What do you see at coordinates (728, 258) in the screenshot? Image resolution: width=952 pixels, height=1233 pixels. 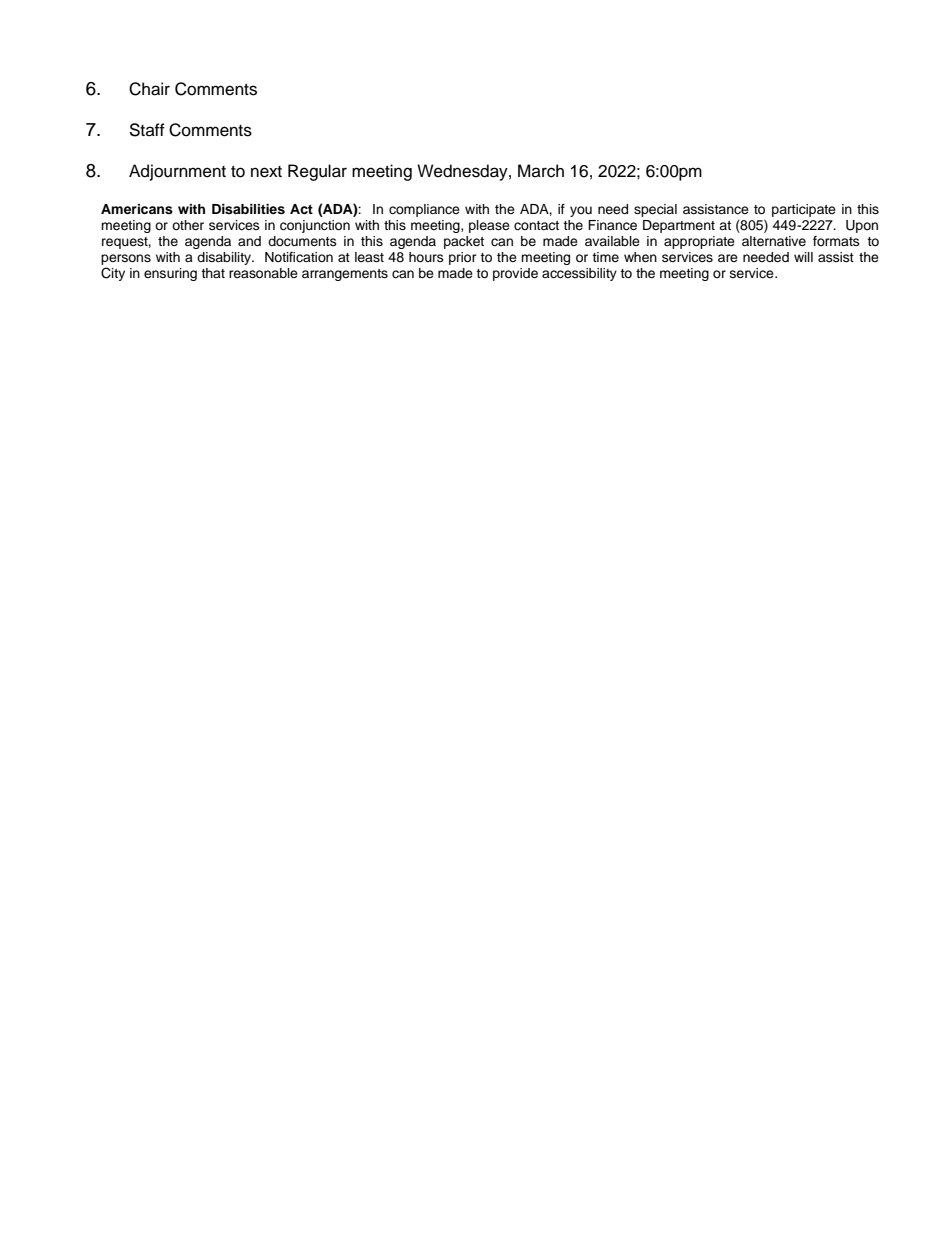 I see `are` at bounding box center [728, 258].
